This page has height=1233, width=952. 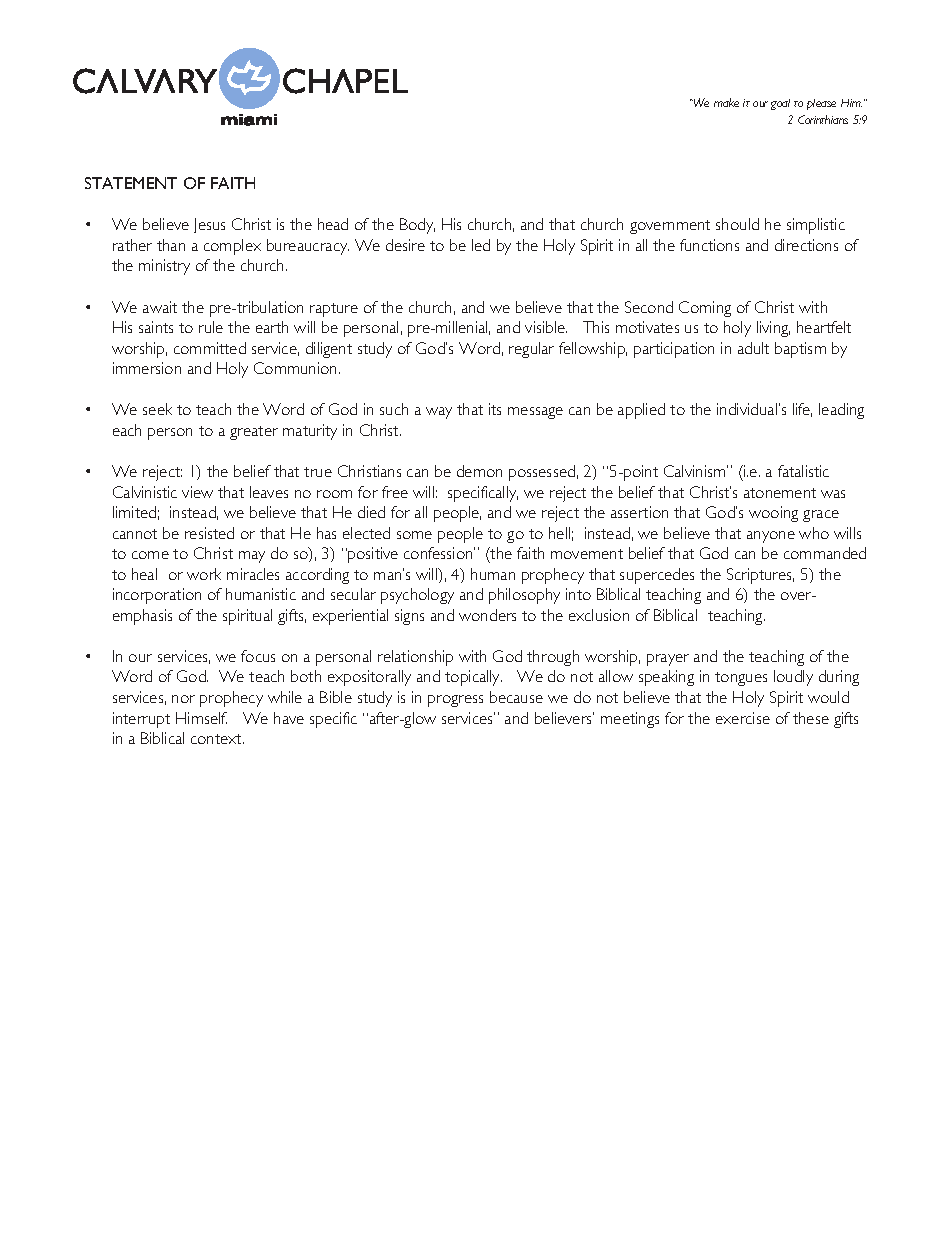 What do you see at coordinates (495, 409) in the page?
I see `its` at bounding box center [495, 409].
